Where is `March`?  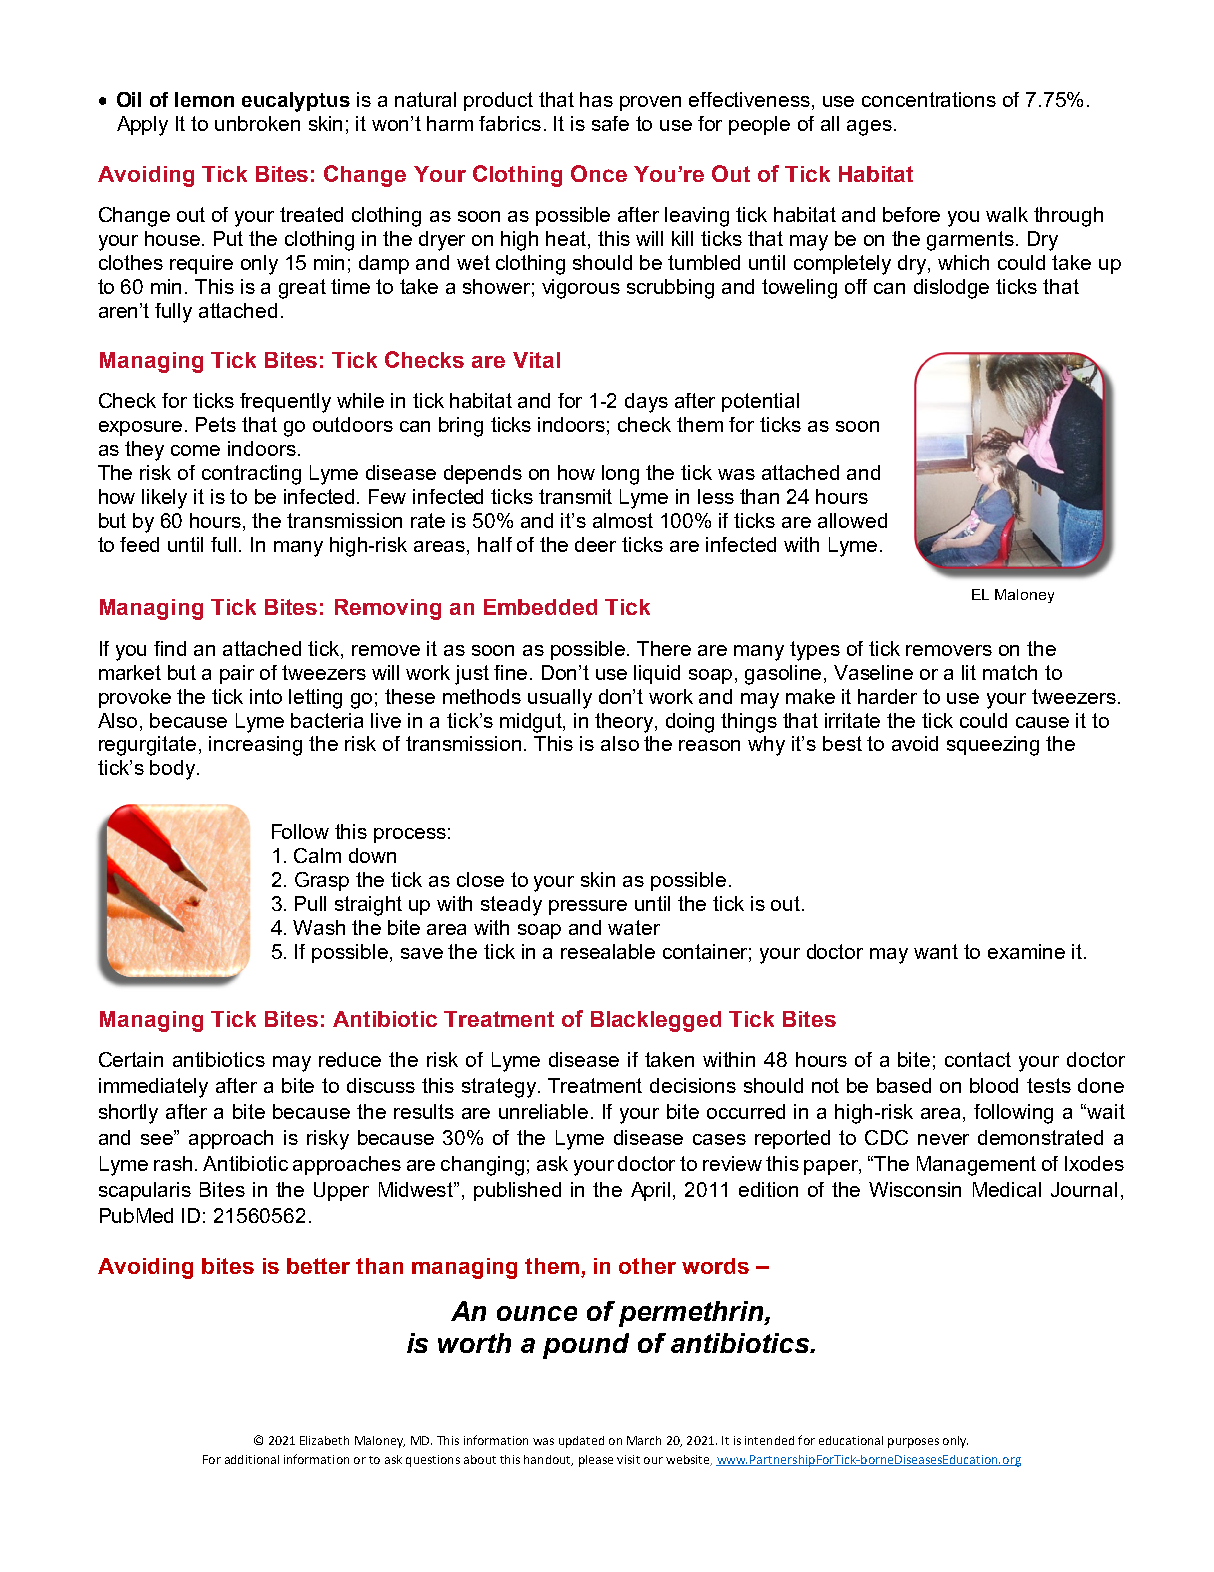 March is located at coordinates (644, 1440).
